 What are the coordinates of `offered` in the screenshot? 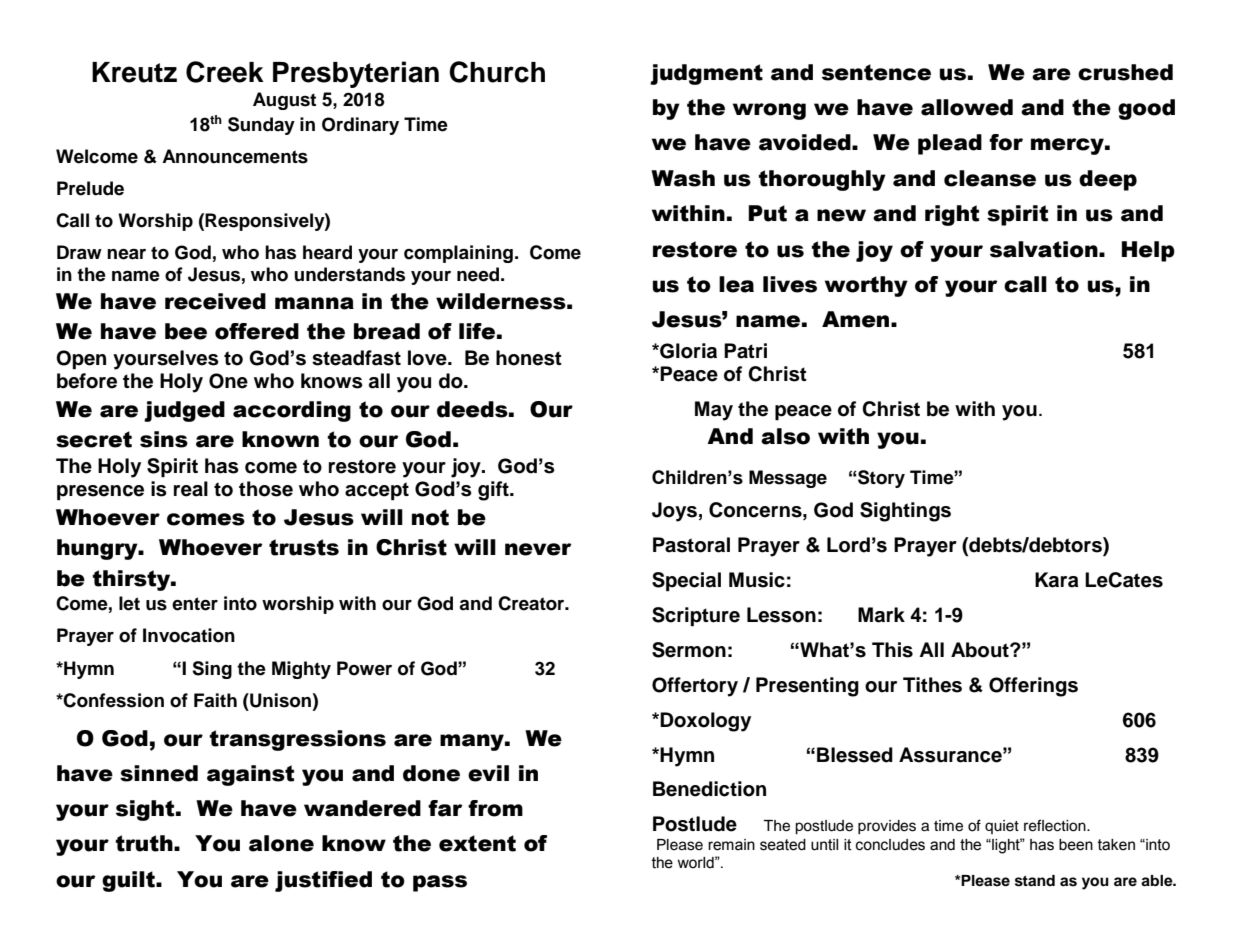 It's located at (257, 331).
